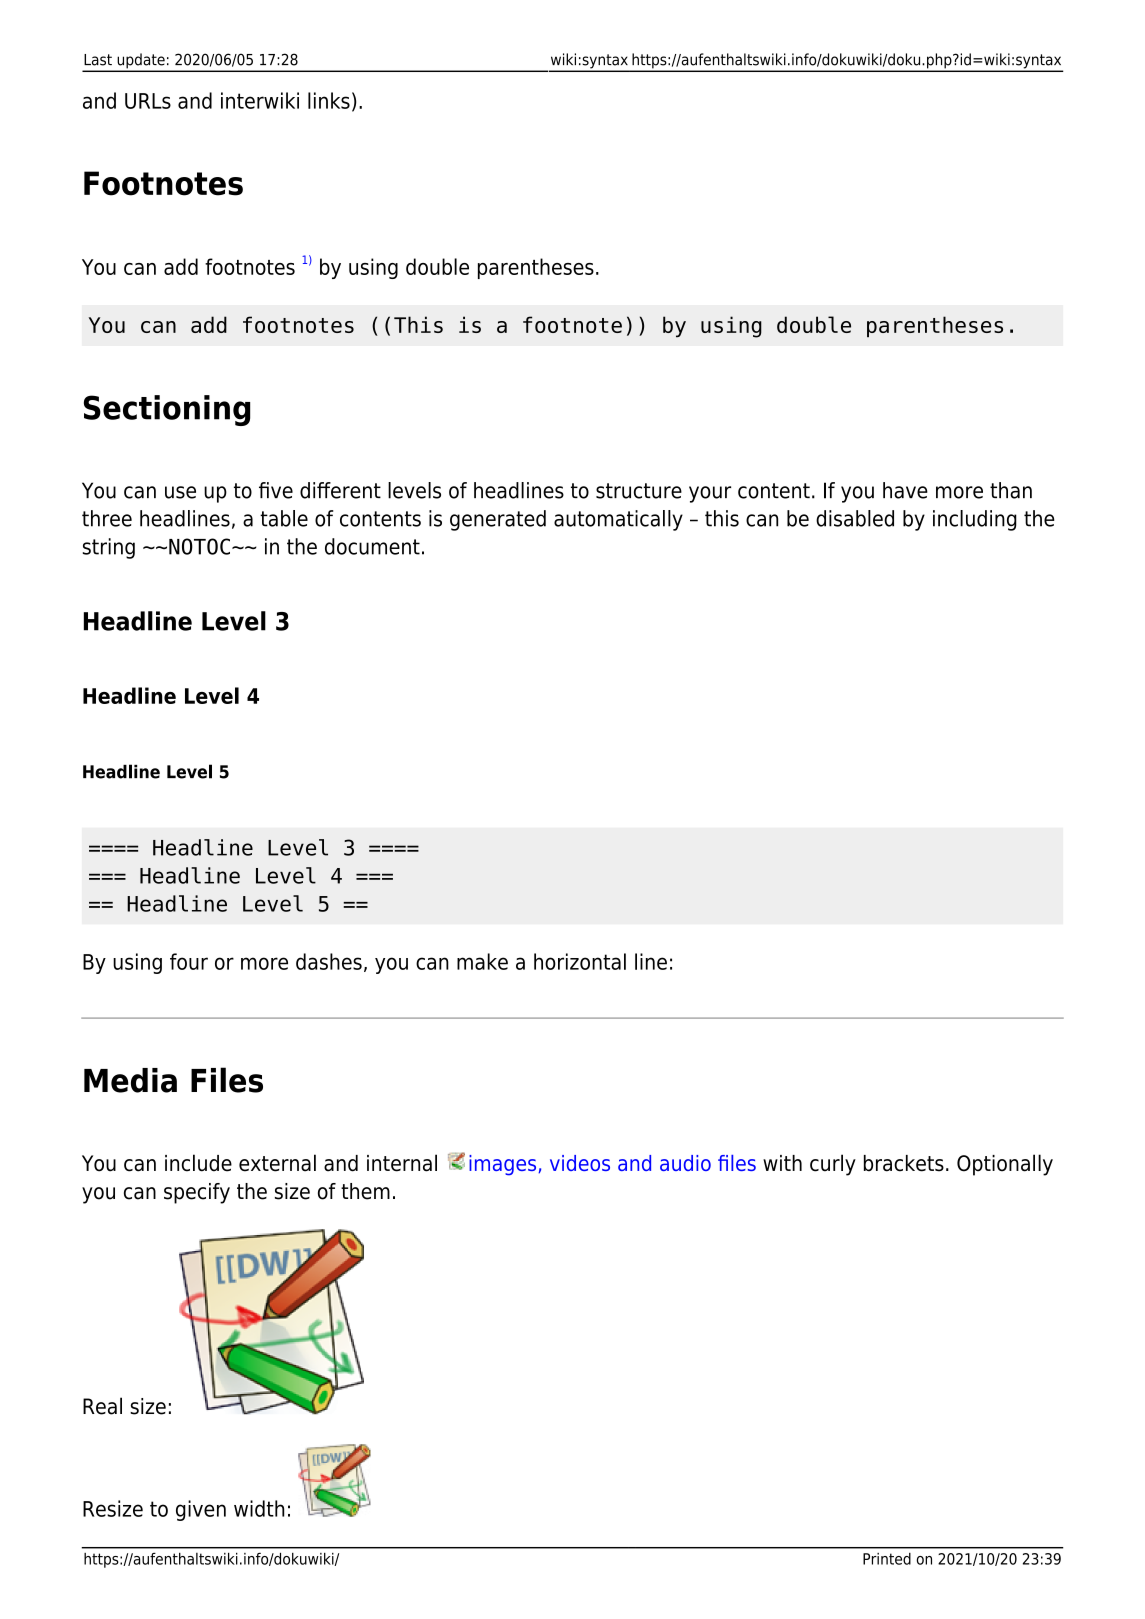 The width and height of the screenshot is (1145, 1619). Describe the element at coordinates (180, 492) in the screenshot. I see `use` at that location.
